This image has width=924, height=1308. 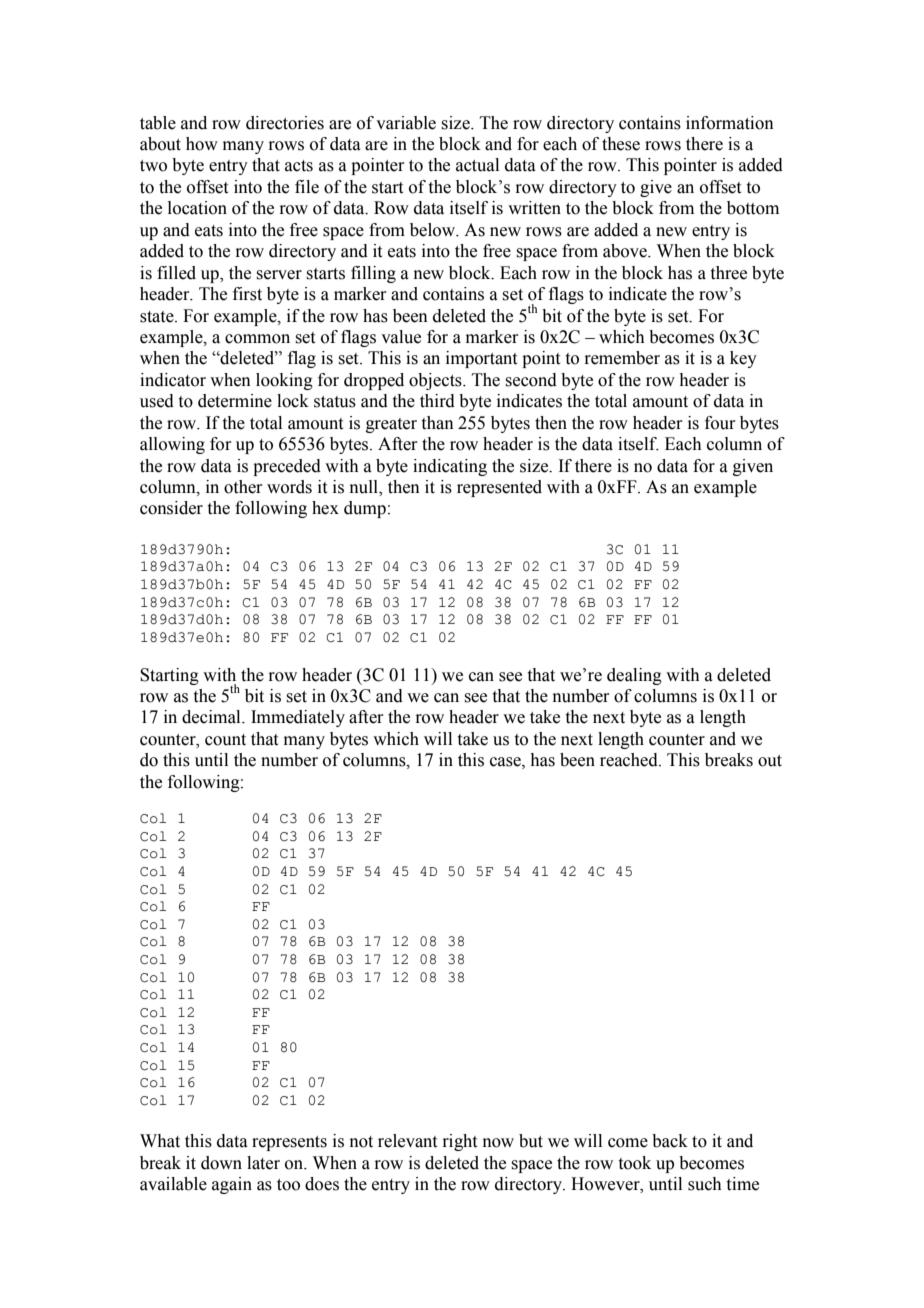 I want to click on actual, so click(x=477, y=165).
